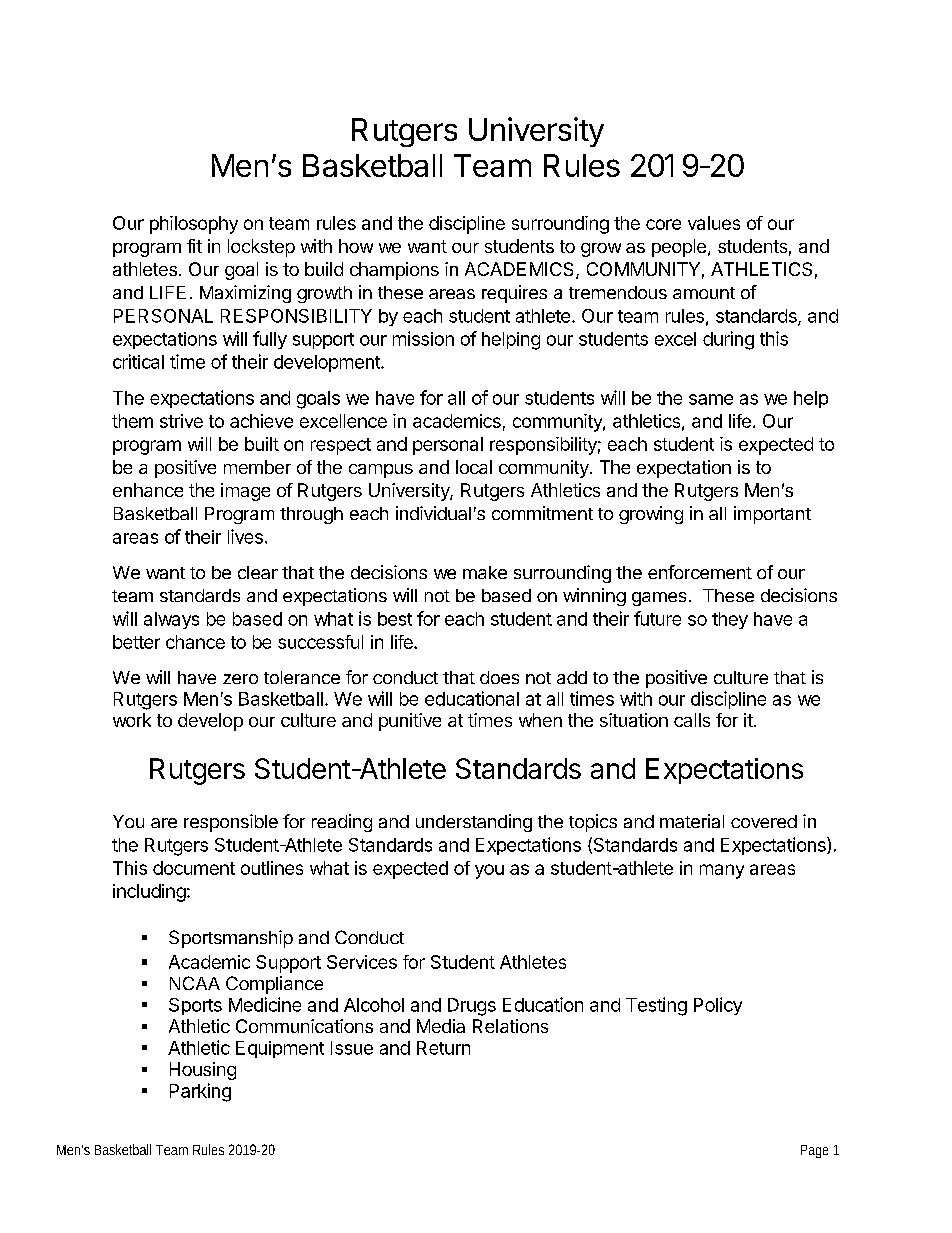 The image size is (952, 1233). What do you see at coordinates (194, 868) in the screenshot?
I see `document` at bounding box center [194, 868].
